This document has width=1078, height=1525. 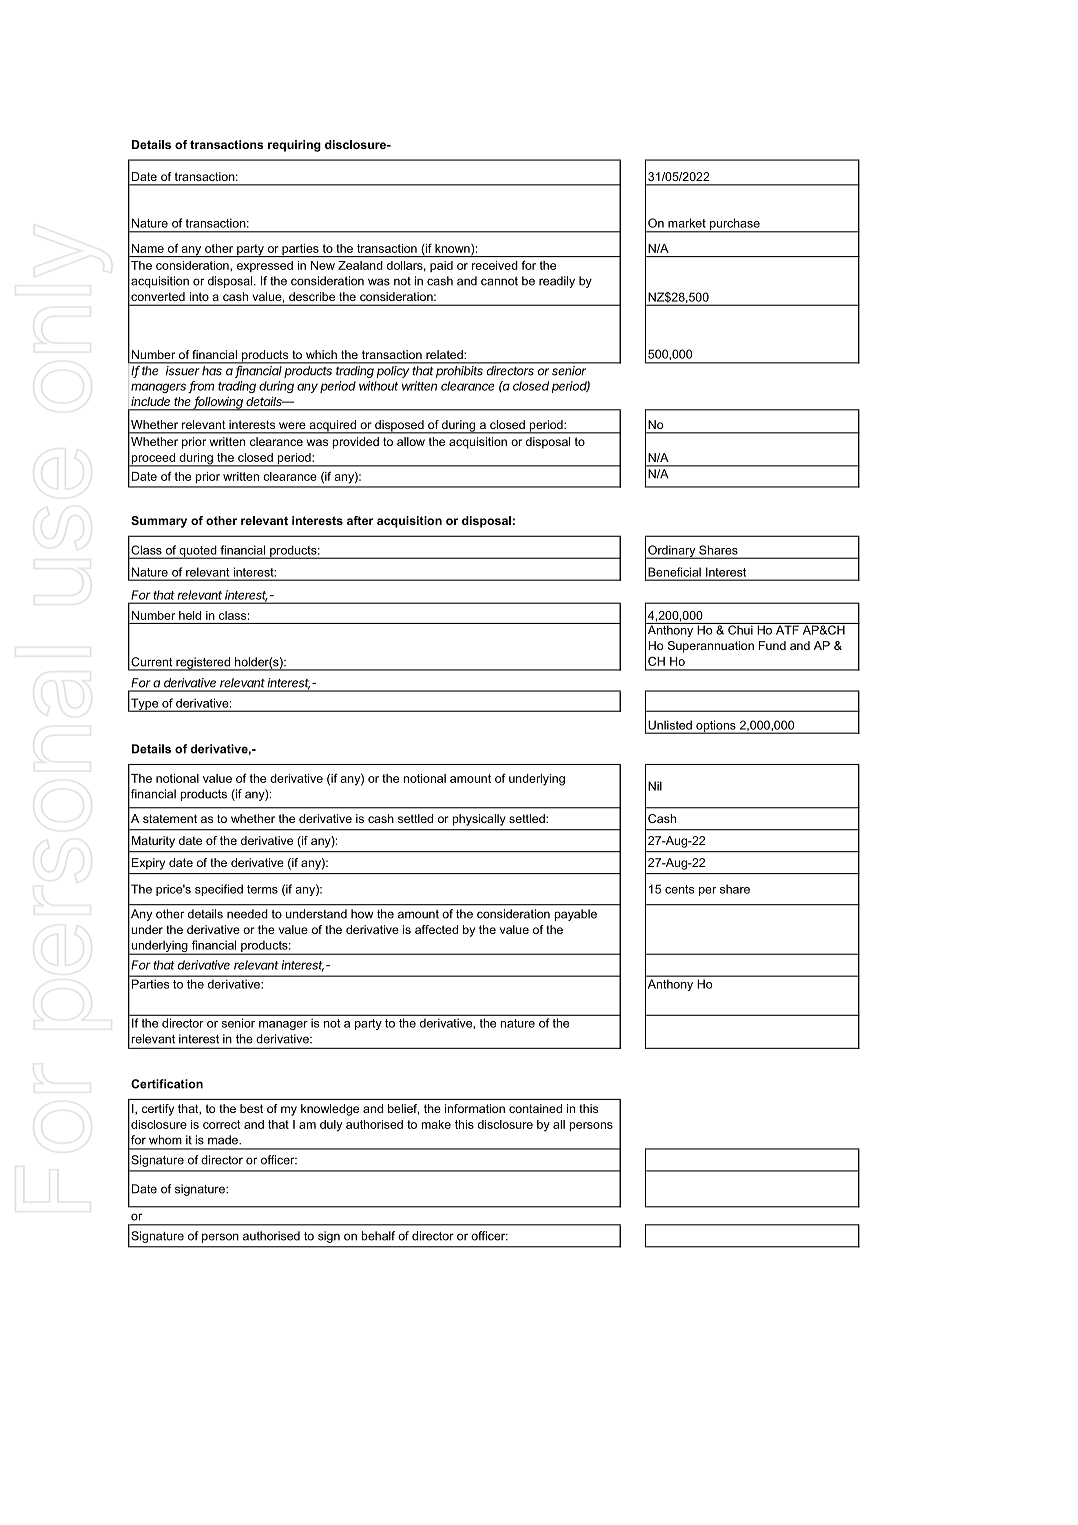 I want to click on options, so click(x=716, y=727).
